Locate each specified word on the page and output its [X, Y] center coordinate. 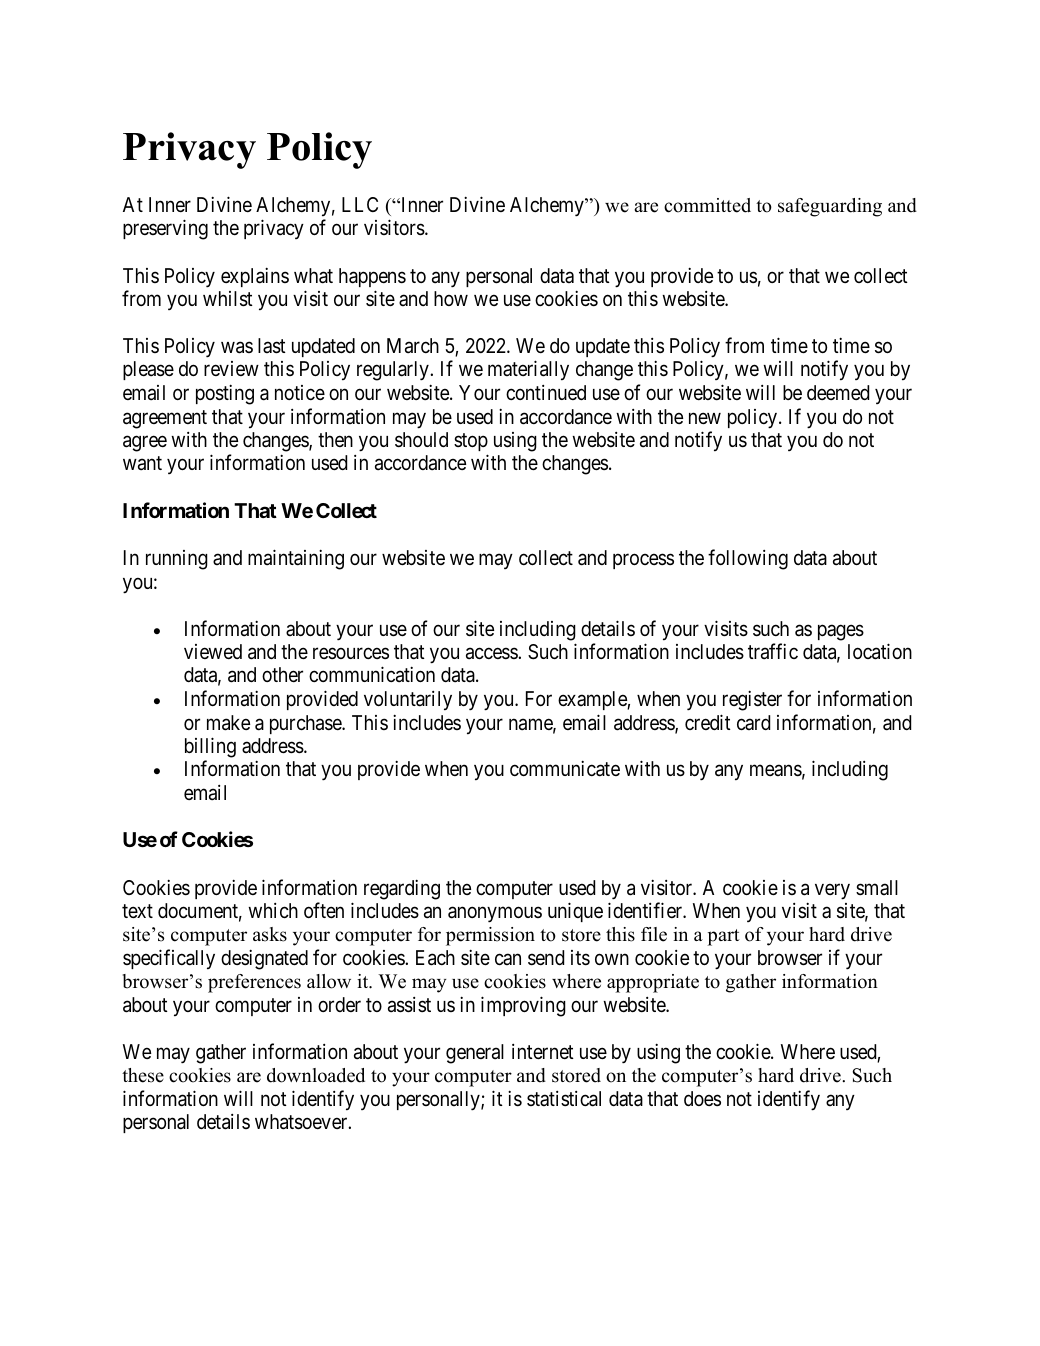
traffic [773, 651]
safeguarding [830, 207]
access [492, 654]
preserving [165, 229]
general [475, 1054]
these [143, 1075]
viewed [213, 651]
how [451, 298]
